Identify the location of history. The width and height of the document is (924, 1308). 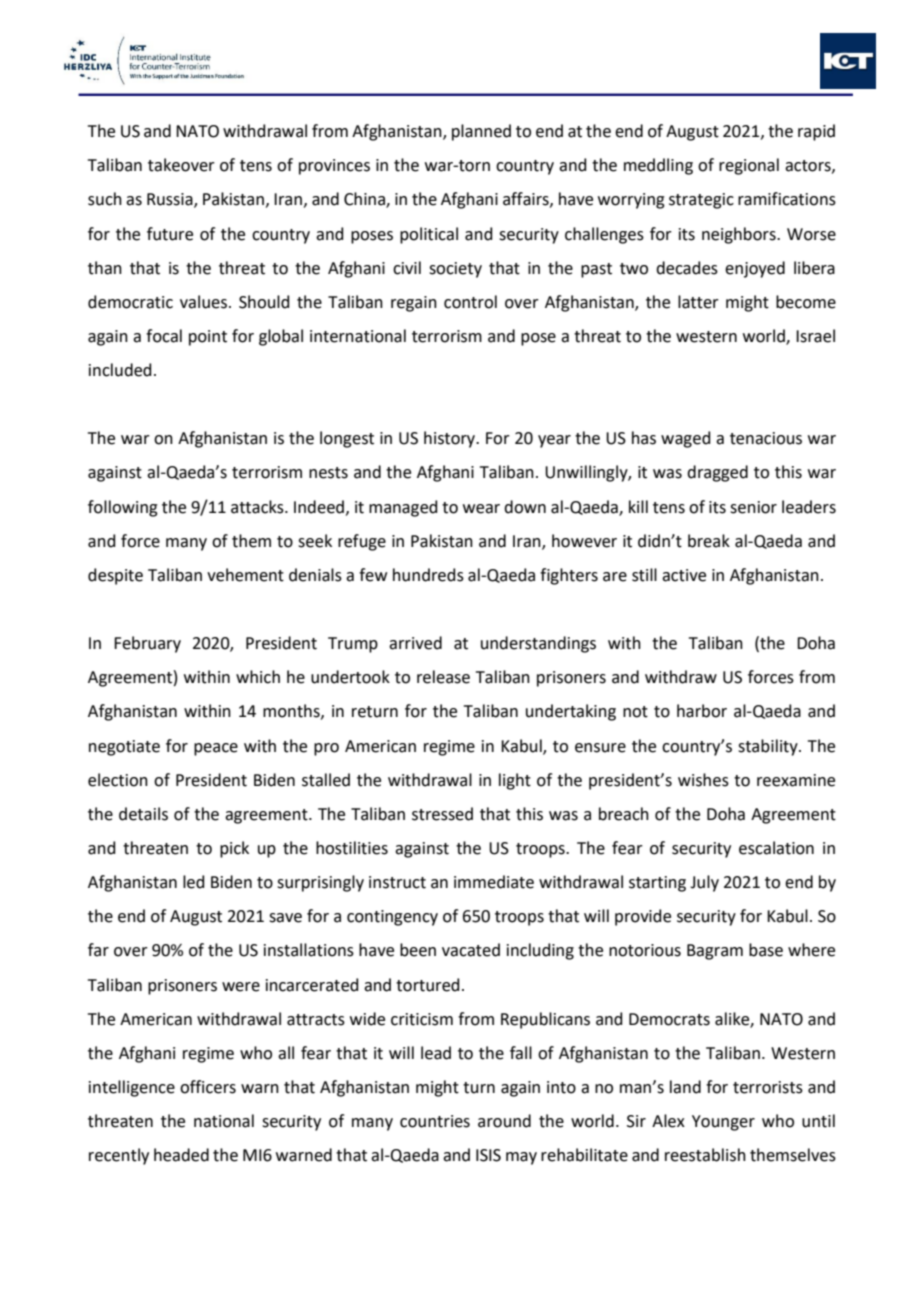
(451, 439).
